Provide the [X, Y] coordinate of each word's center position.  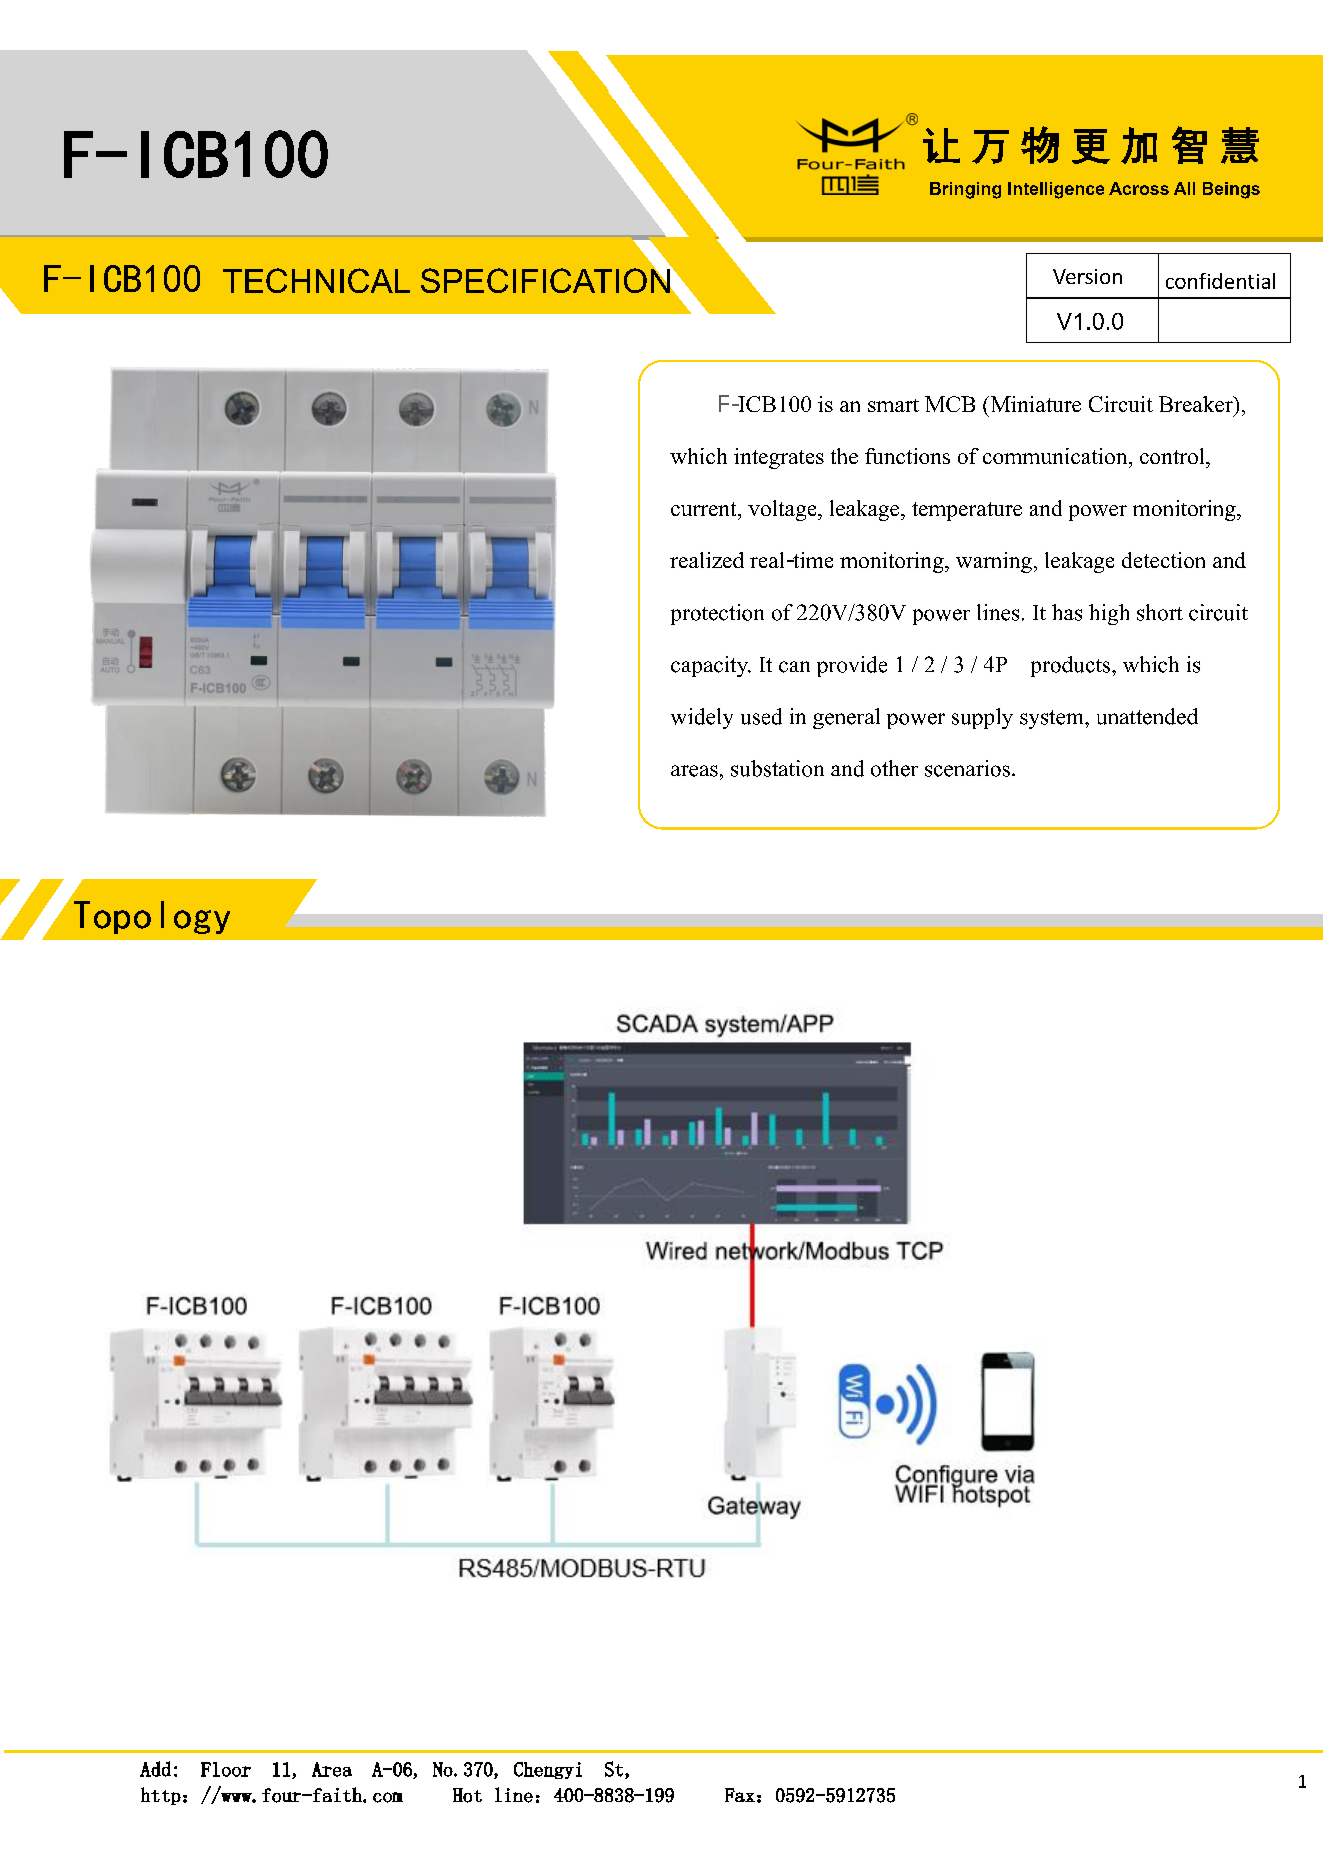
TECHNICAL [316, 280]
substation [777, 768]
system [1053, 719]
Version [1087, 276]
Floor [226, 1769]
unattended [1147, 716]
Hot [467, 1795]
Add [155, 1769]
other [894, 768]
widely [702, 718]
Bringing [965, 190]
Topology [152, 917]
